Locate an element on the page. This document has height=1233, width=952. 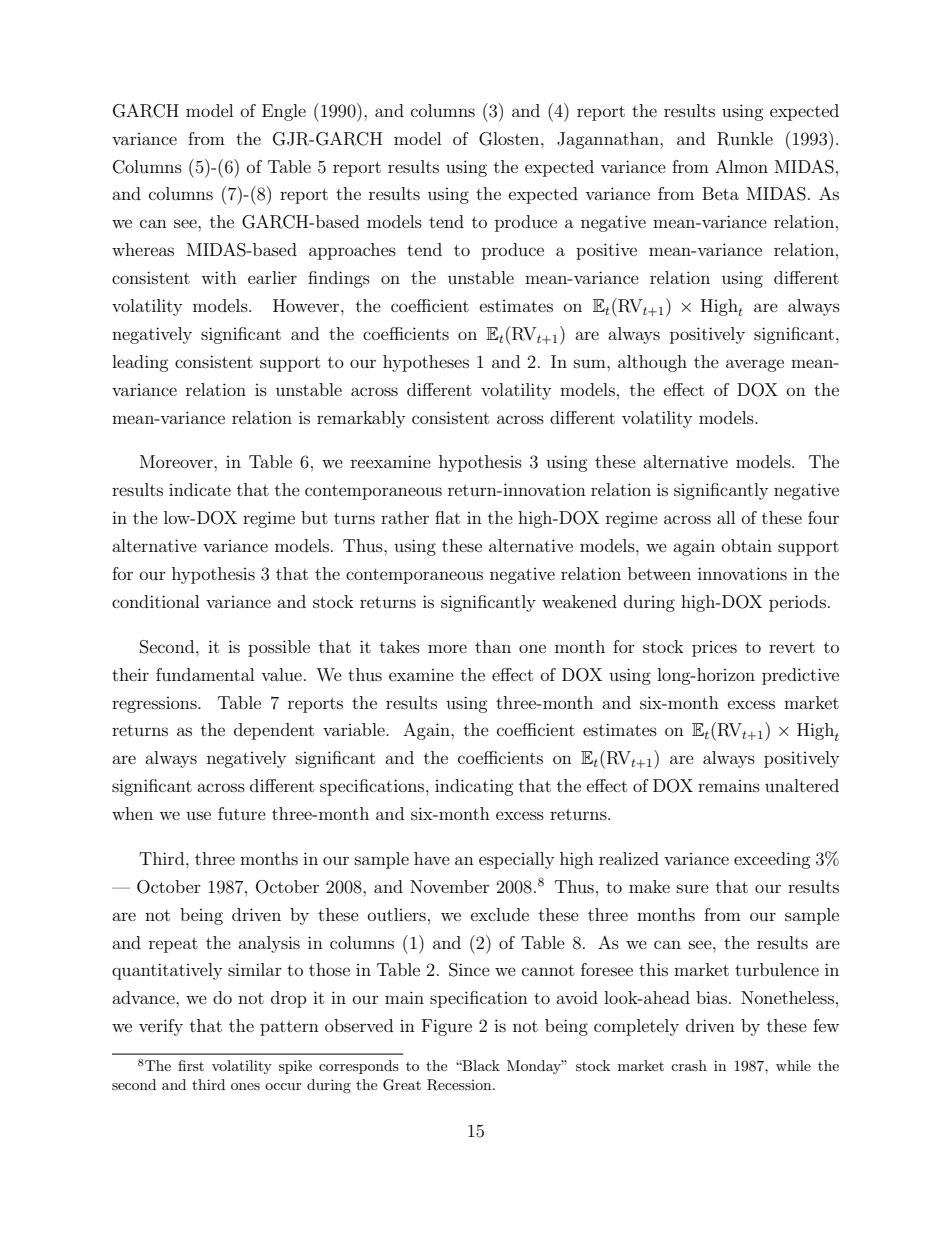
dependent is located at coordinates (274, 731).
